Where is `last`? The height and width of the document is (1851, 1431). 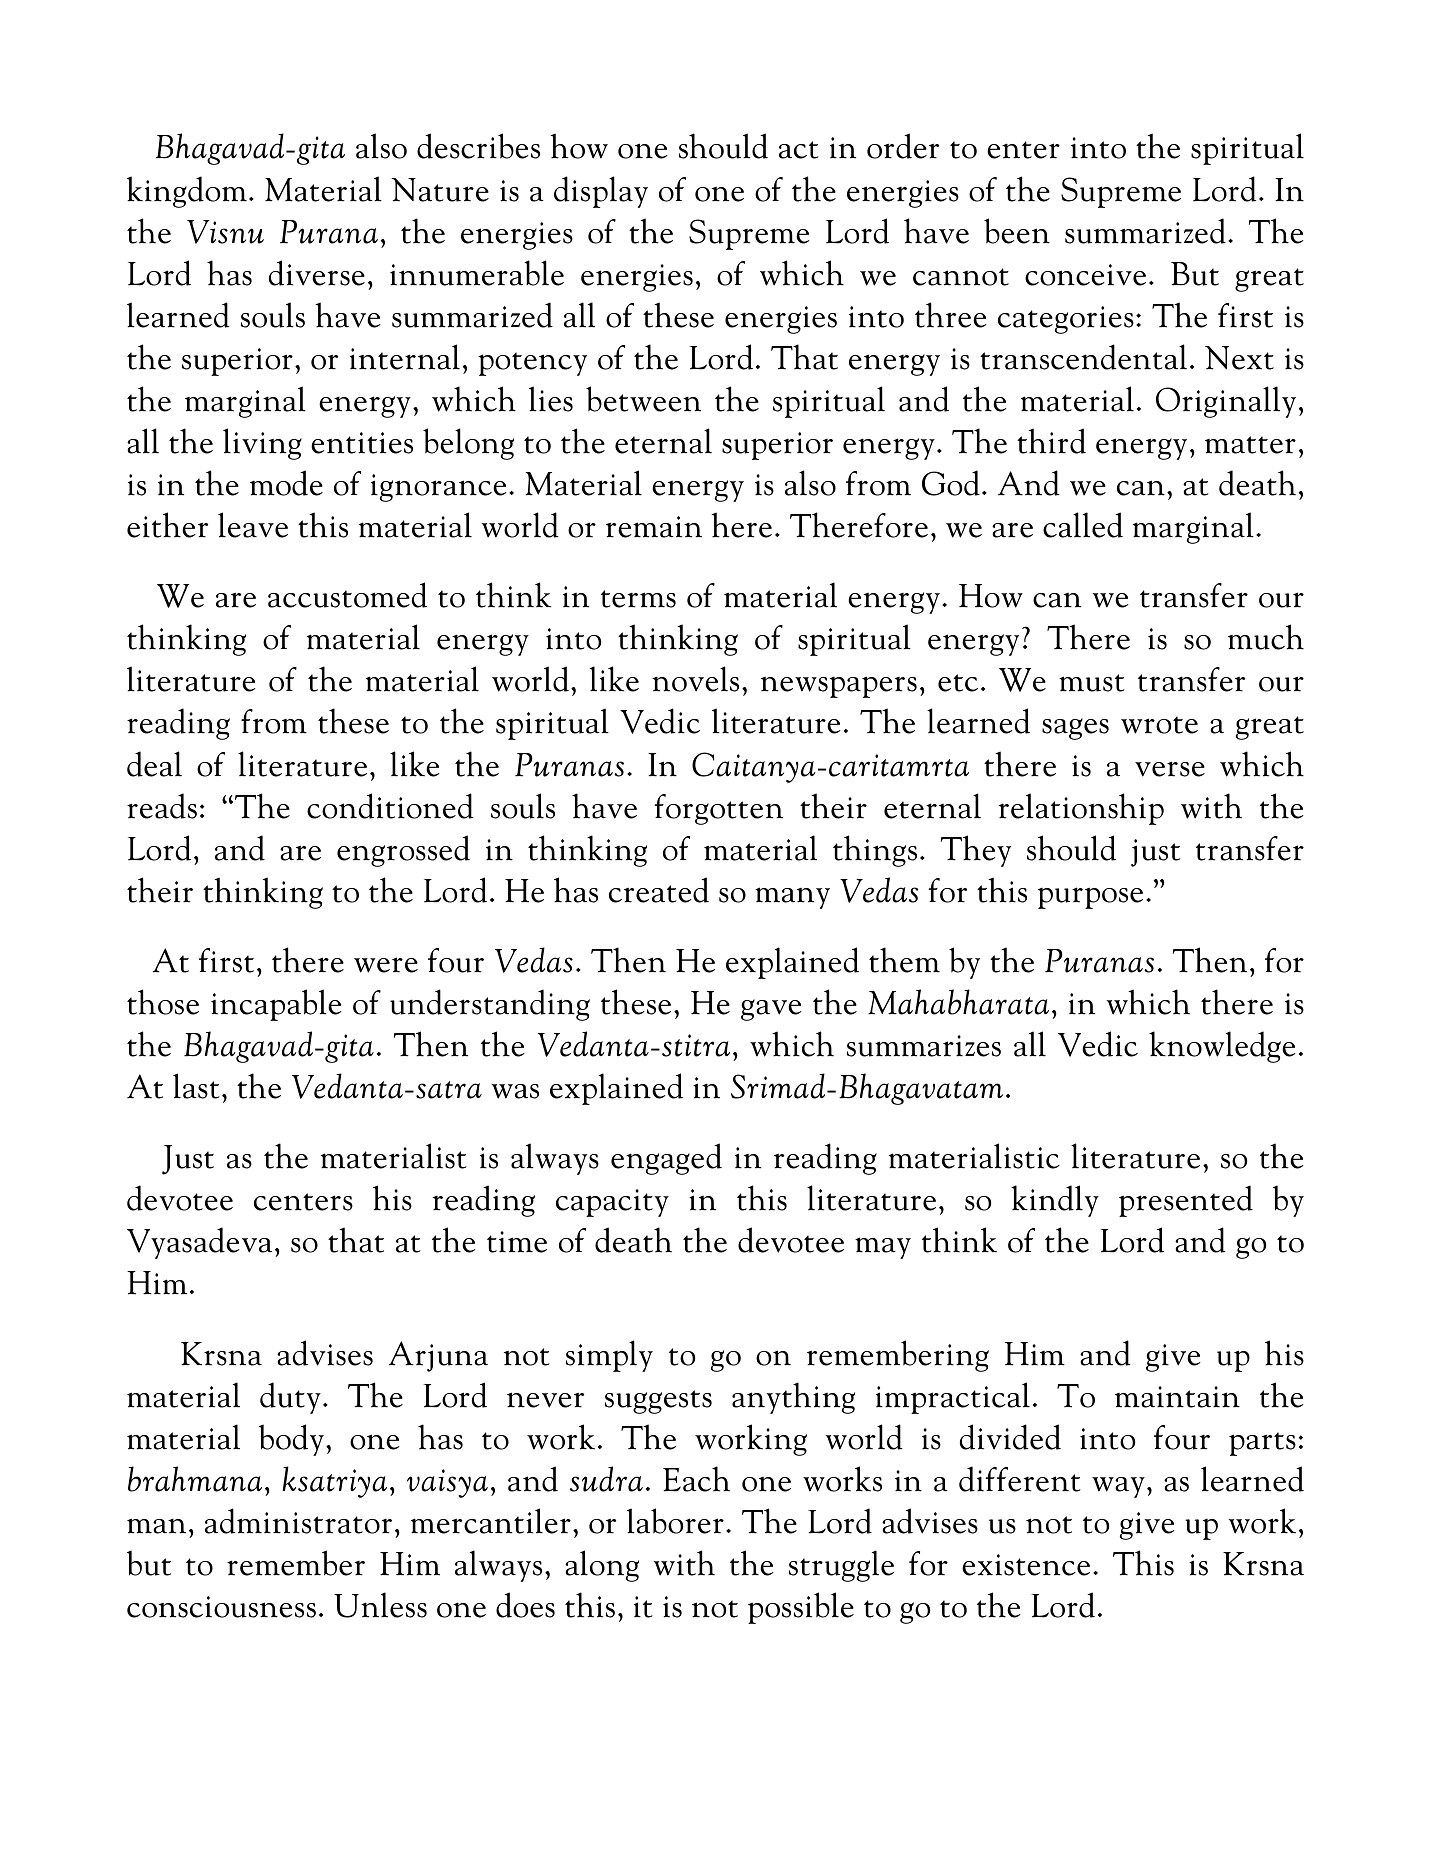 last is located at coordinates (196, 1086).
